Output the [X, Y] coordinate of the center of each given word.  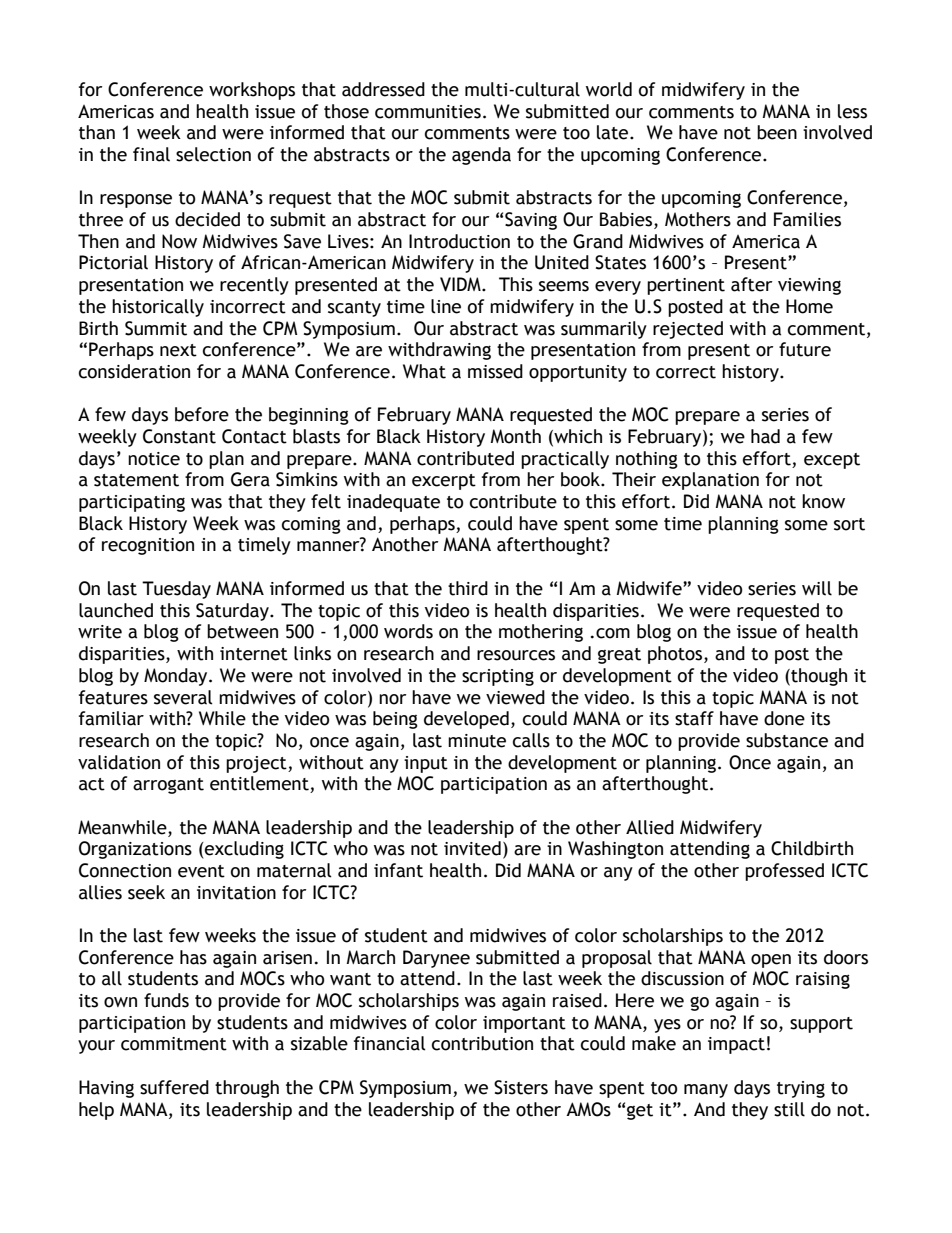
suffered [174, 1087]
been [777, 132]
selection [213, 154]
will [817, 588]
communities [428, 112]
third [468, 588]
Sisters [521, 1087]
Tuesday [176, 590]
